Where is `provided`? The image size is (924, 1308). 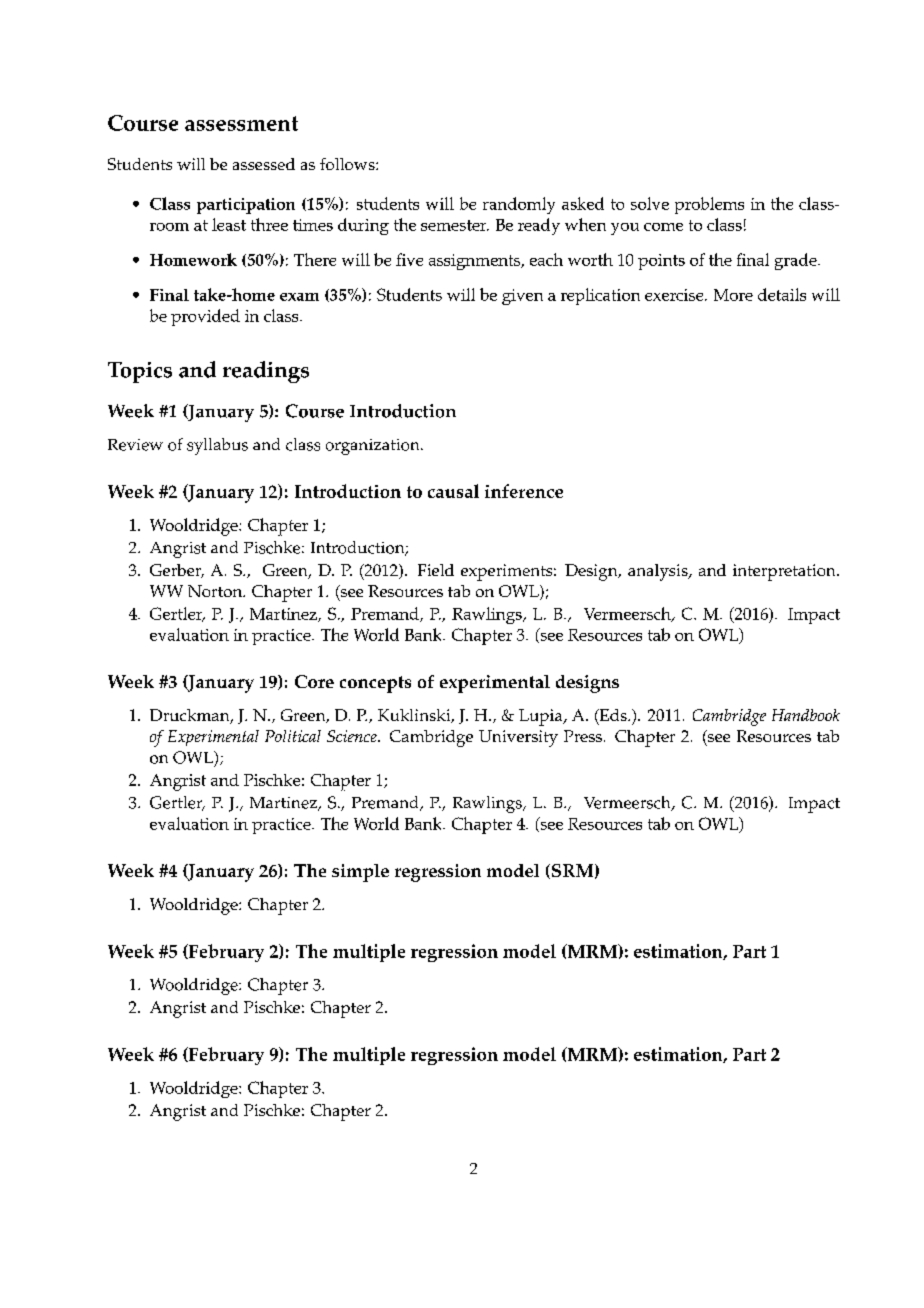
provided is located at coordinates (205, 317).
